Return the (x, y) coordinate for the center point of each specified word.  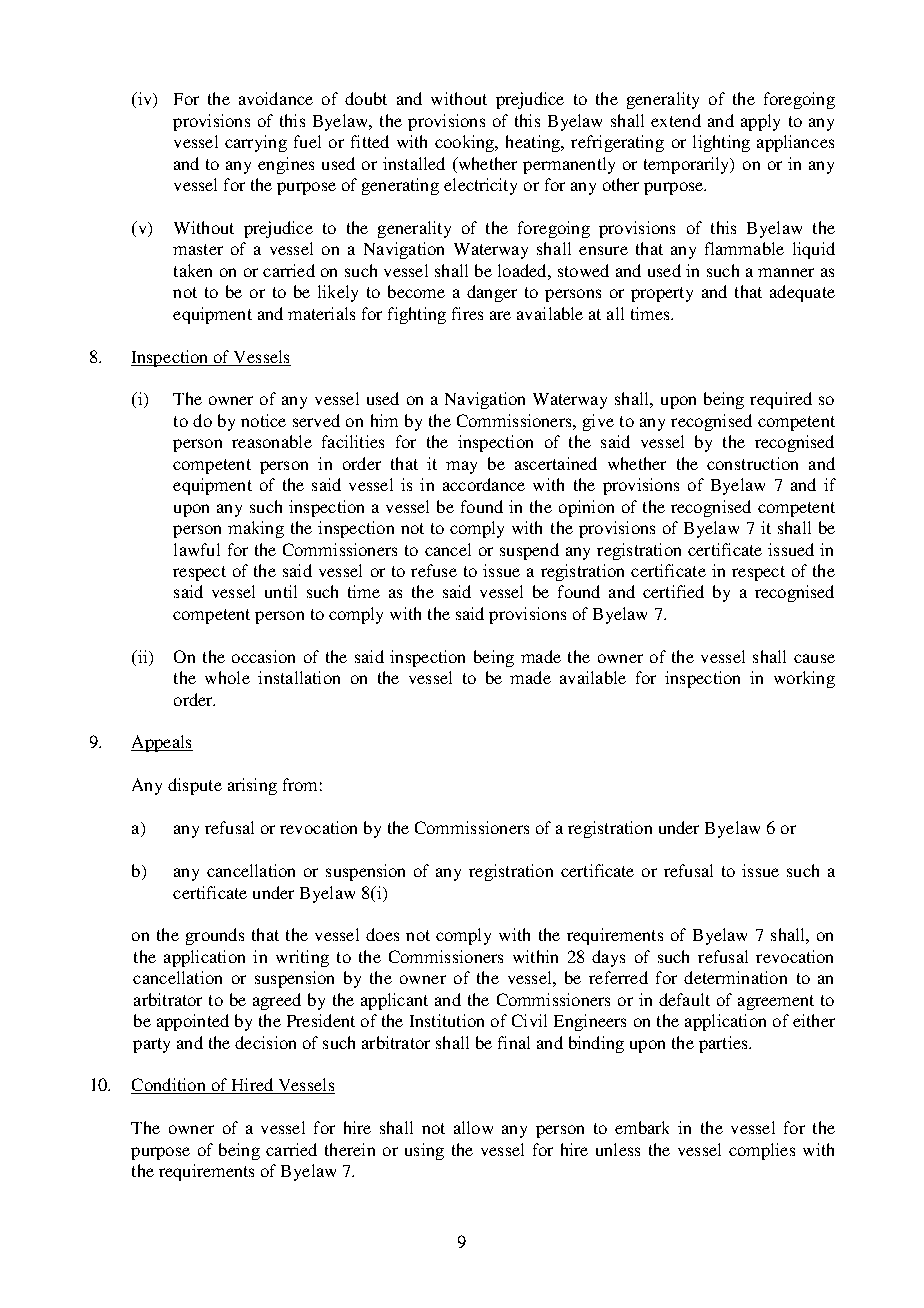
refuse (434, 570)
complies (762, 1151)
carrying (256, 143)
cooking (466, 143)
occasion (263, 656)
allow (473, 1127)
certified (673, 591)
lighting (721, 143)
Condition (169, 1086)
